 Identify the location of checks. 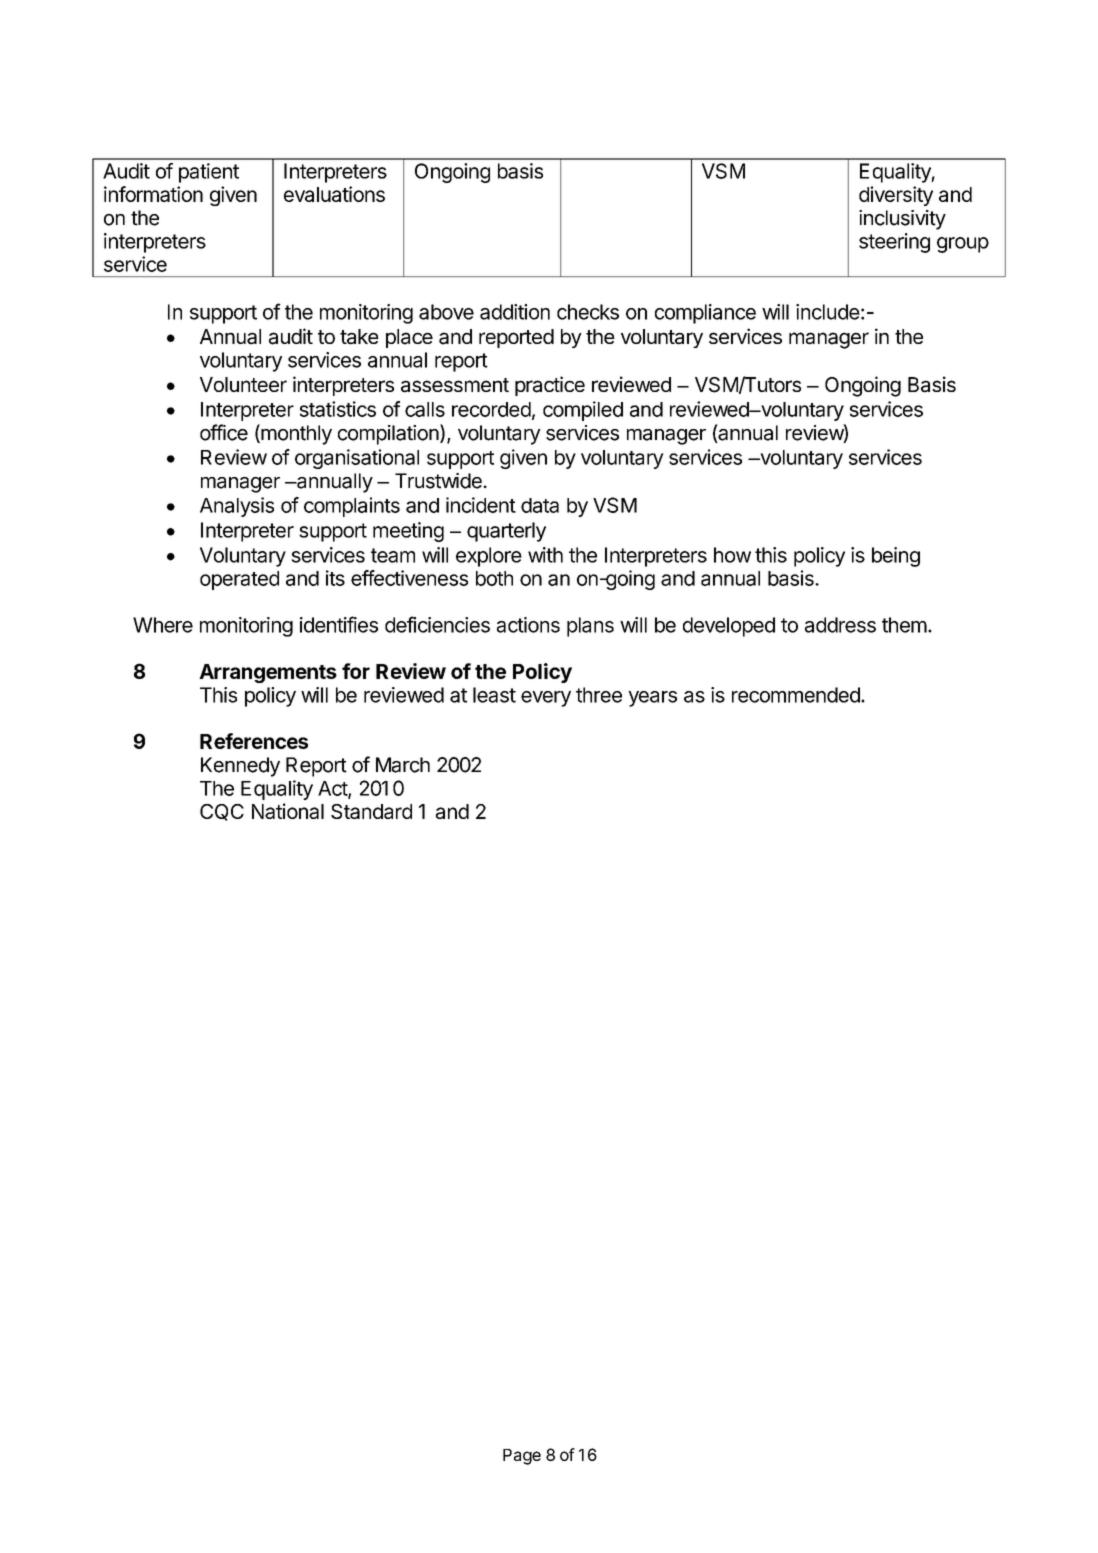
(588, 312).
